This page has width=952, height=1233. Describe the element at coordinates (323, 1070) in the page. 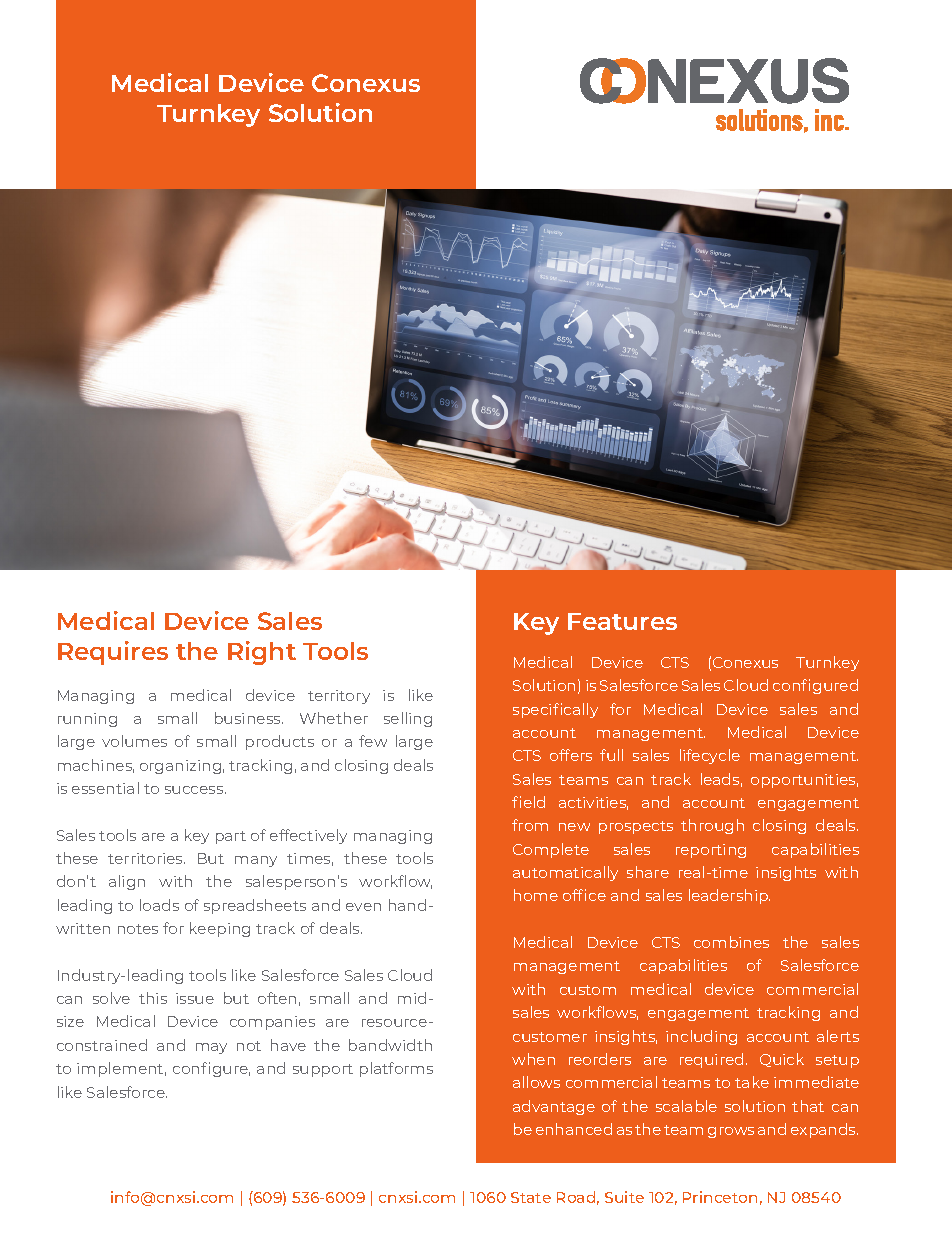

I see `support` at that location.
